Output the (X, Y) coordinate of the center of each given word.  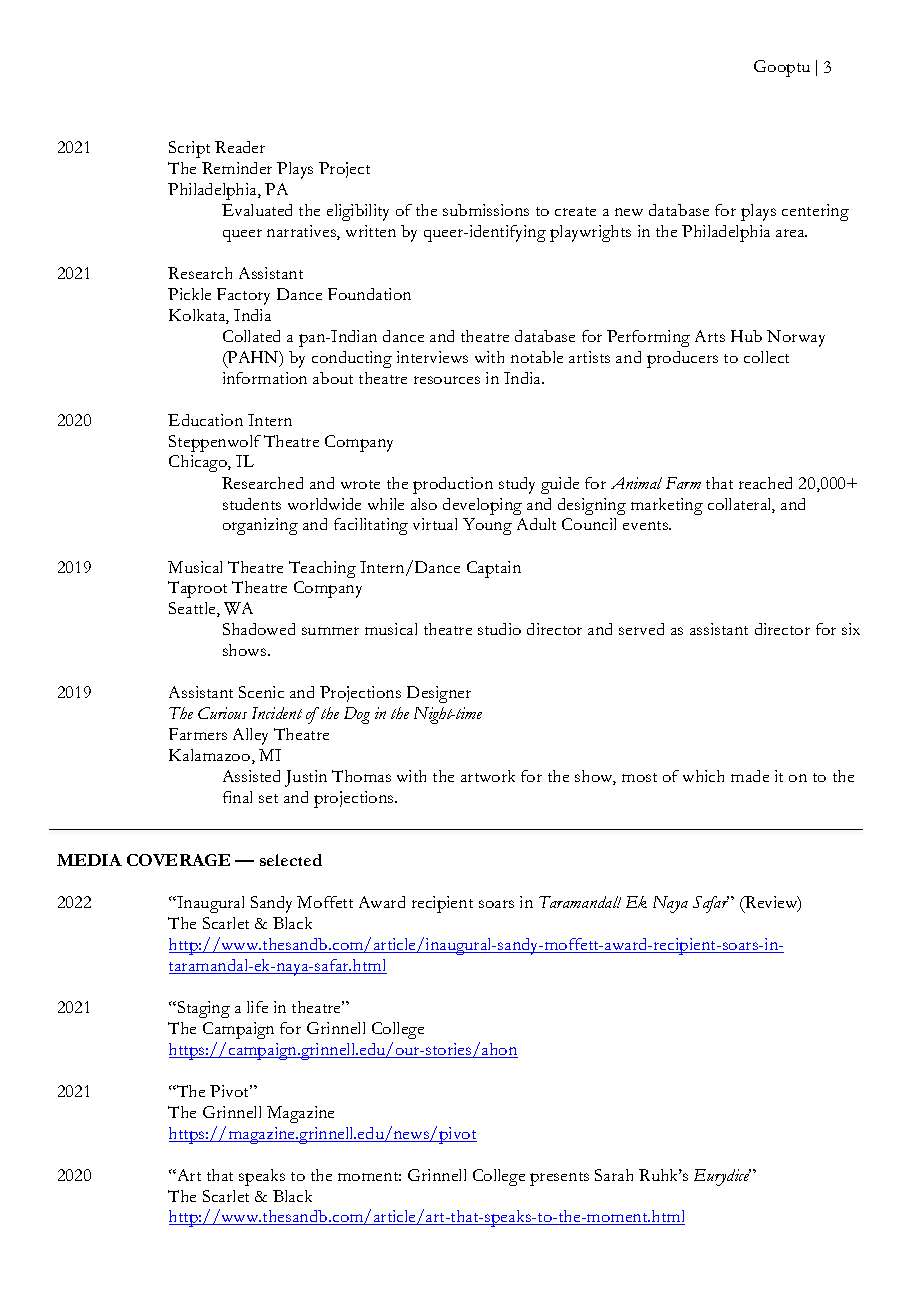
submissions (486, 210)
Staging (202, 1009)
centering (815, 212)
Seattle (193, 609)
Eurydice (722, 1177)
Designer (439, 694)
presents (559, 1179)
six (851, 629)
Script (189, 149)
